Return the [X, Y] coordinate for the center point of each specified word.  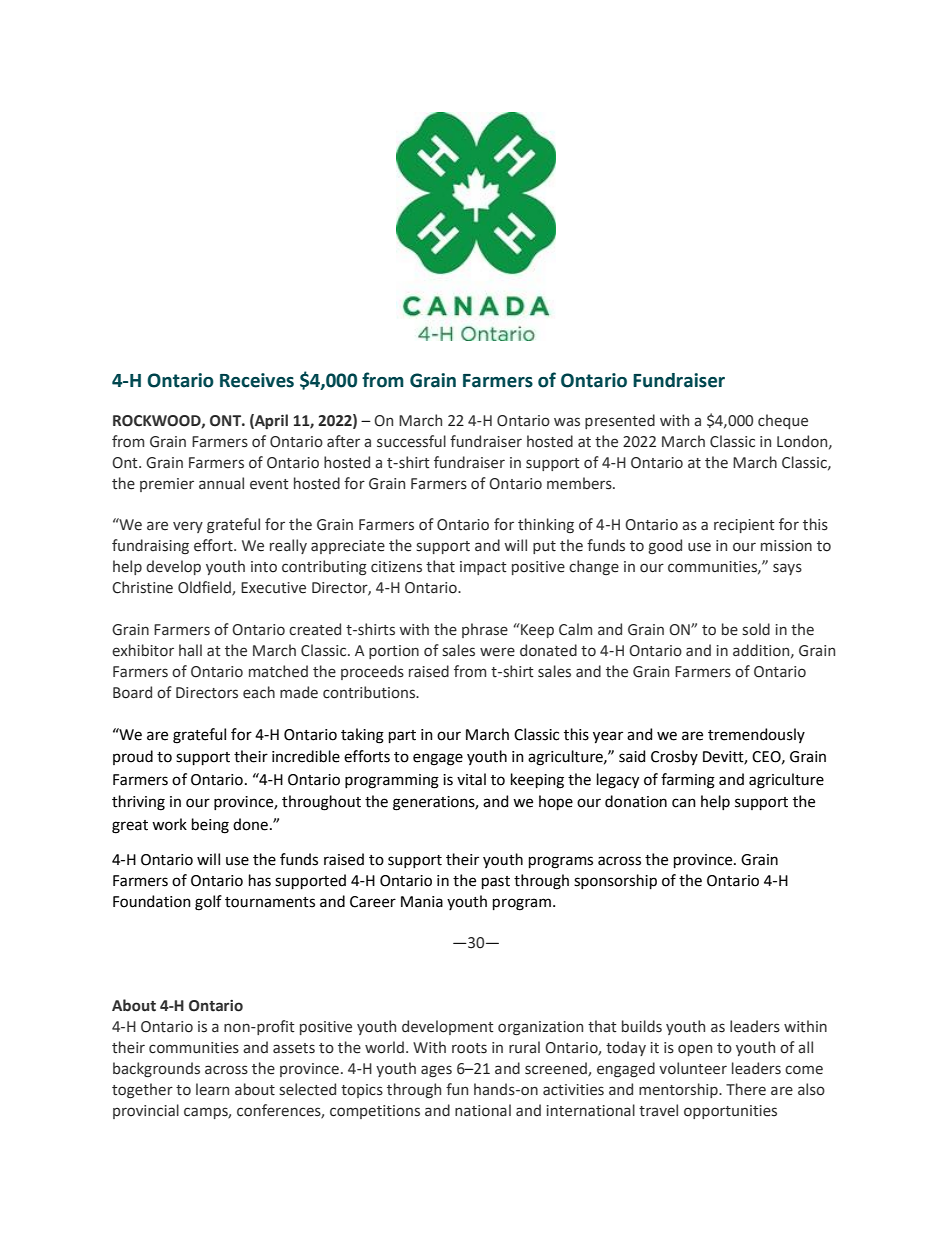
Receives [257, 380]
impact [483, 568]
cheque [783, 421]
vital [471, 779]
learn [212, 1089]
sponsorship [615, 881]
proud [133, 757]
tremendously [756, 735]
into [264, 567]
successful [411, 441]
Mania [422, 902]
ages [436, 1071]
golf [208, 903]
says [787, 569]
